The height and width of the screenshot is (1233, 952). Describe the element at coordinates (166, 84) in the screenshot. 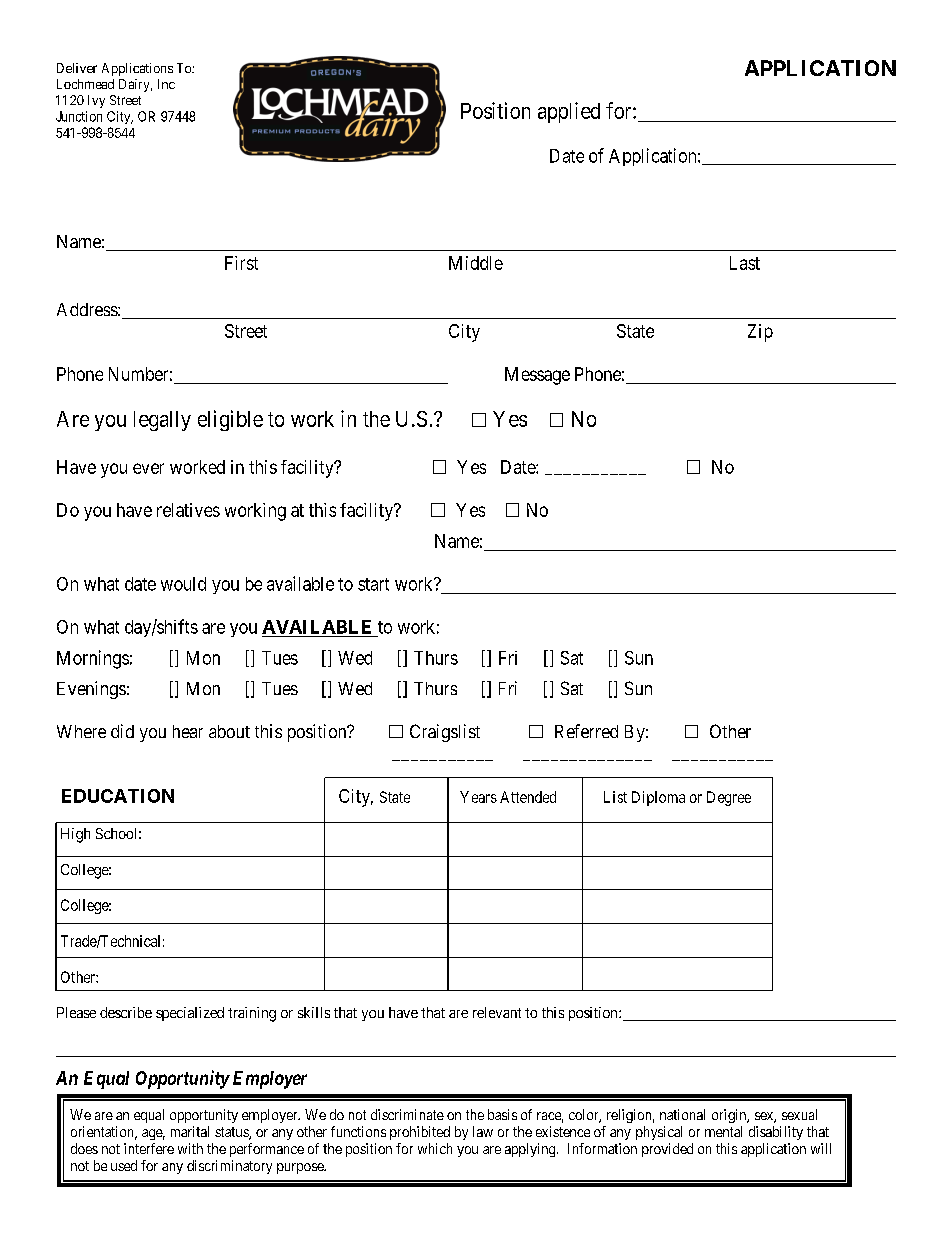

I see `Inc` at that location.
